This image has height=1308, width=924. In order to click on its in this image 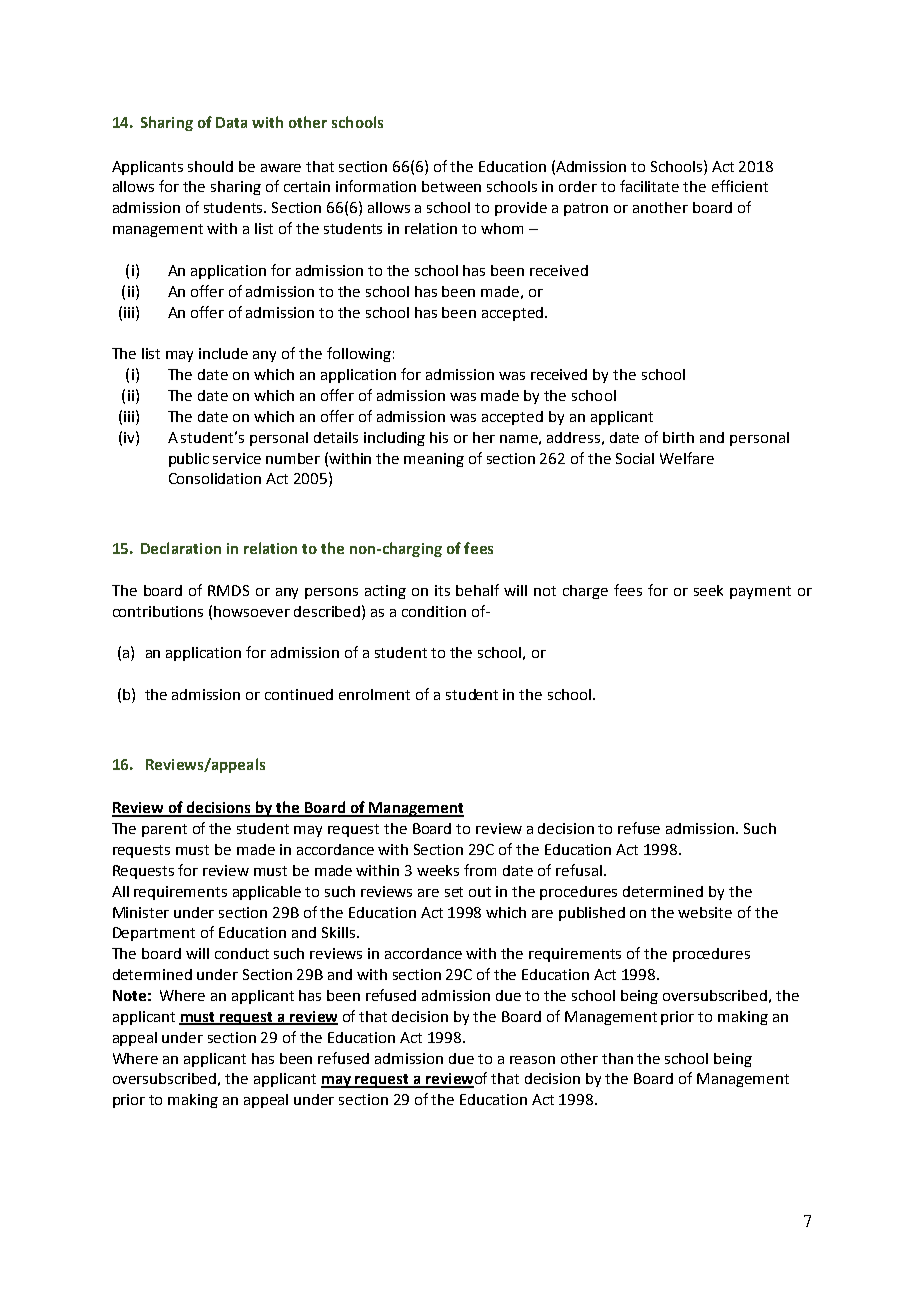, I will do `click(442, 590)`.
